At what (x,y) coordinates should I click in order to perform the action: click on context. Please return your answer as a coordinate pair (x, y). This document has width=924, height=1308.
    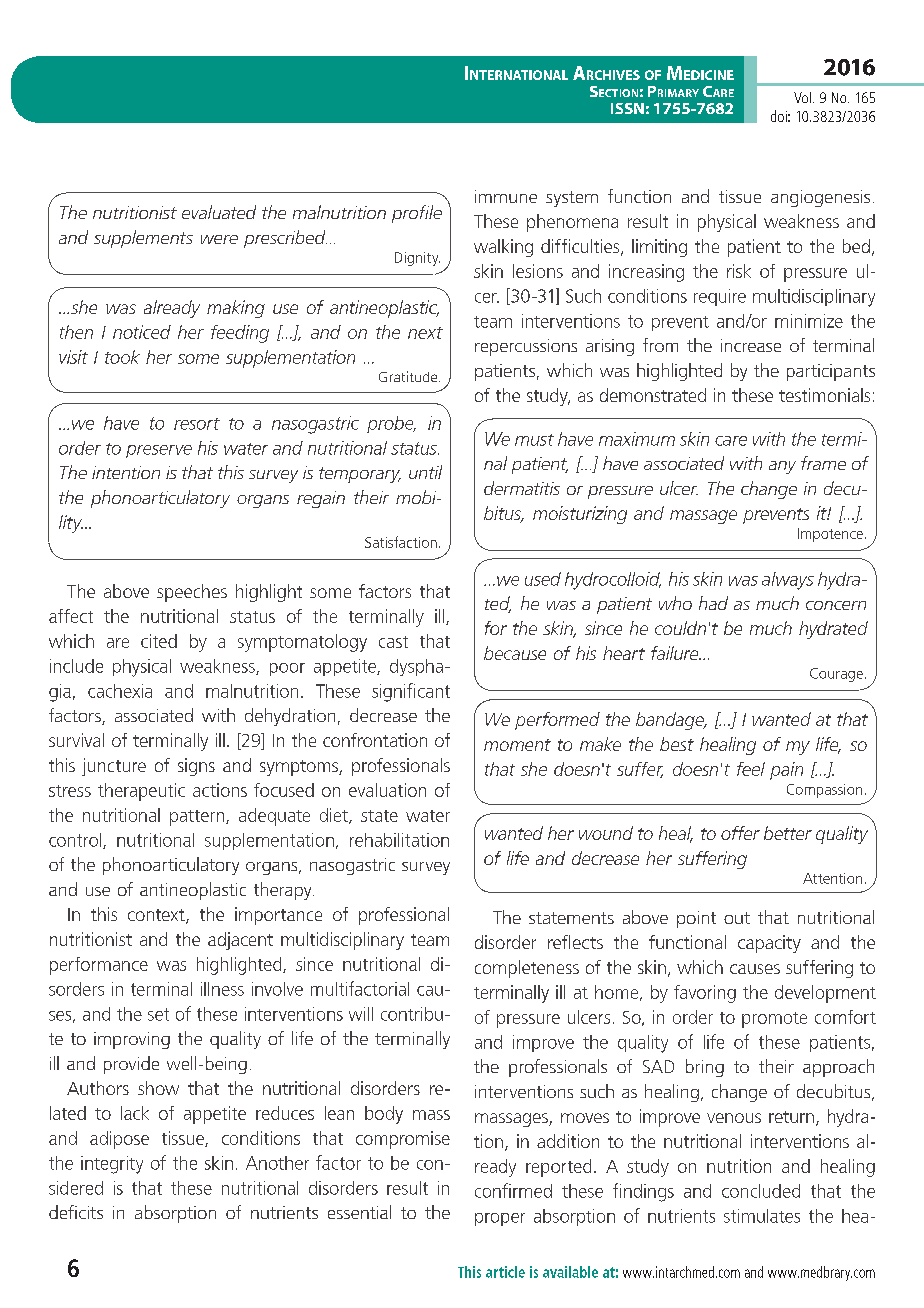
    Looking at the image, I should click on (157, 916).
